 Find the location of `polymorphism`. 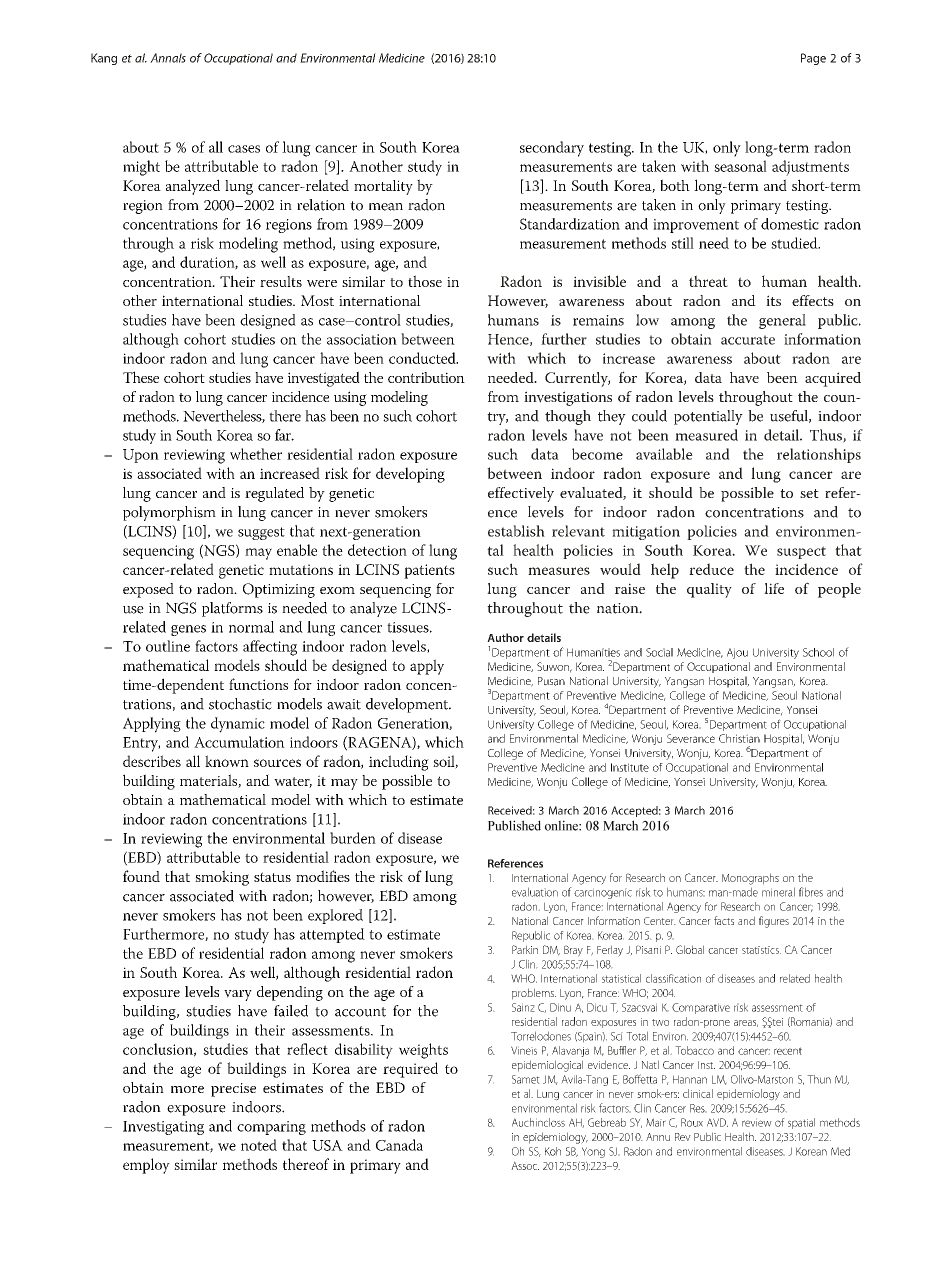

polymorphism is located at coordinates (169, 513).
